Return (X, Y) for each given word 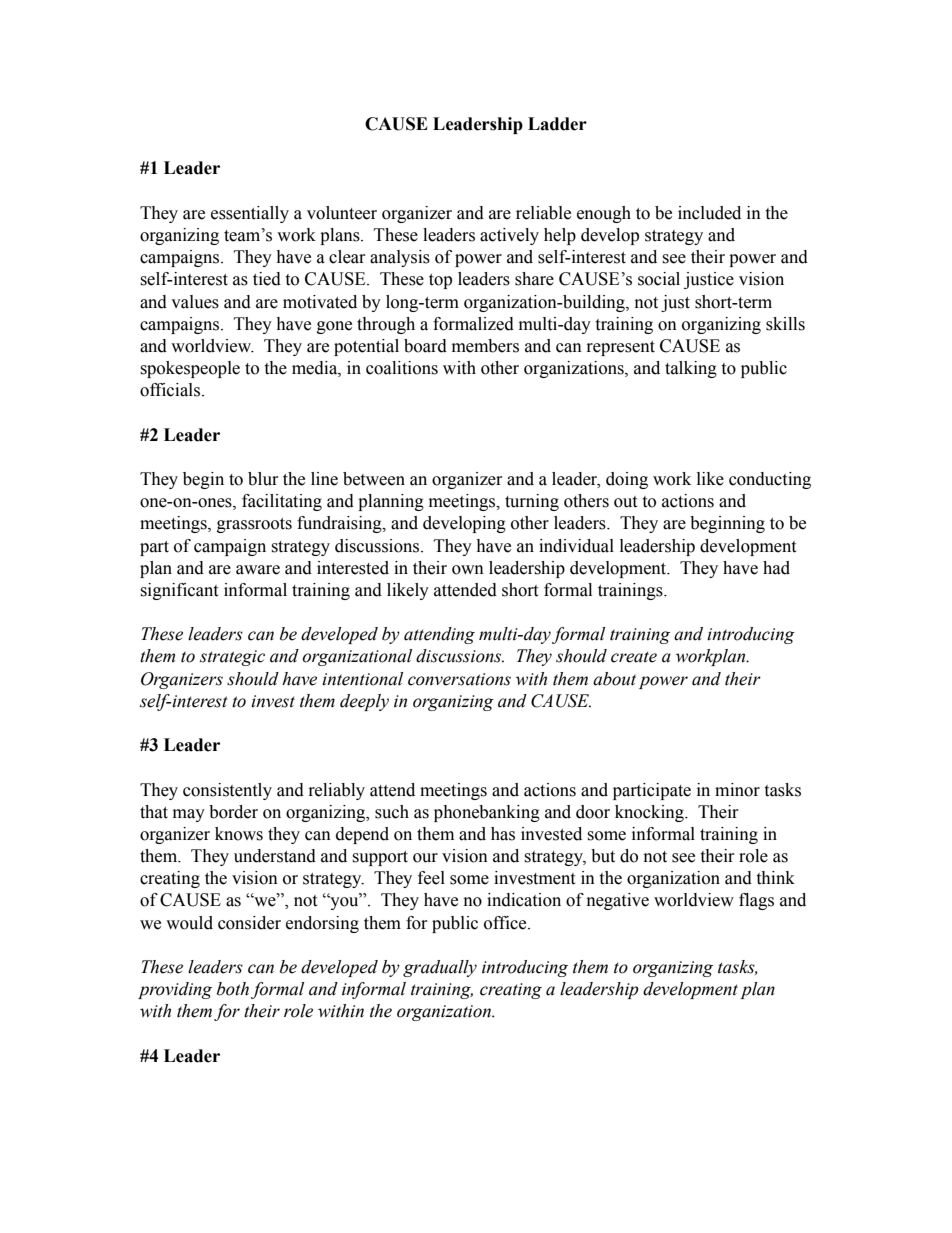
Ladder (557, 124)
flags (756, 901)
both (233, 989)
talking (691, 369)
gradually (440, 968)
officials (171, 390)
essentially (250, 214)
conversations (459, 679)
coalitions (402, 368)
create (634, 657)
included (709, 213)
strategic (232, 658)
